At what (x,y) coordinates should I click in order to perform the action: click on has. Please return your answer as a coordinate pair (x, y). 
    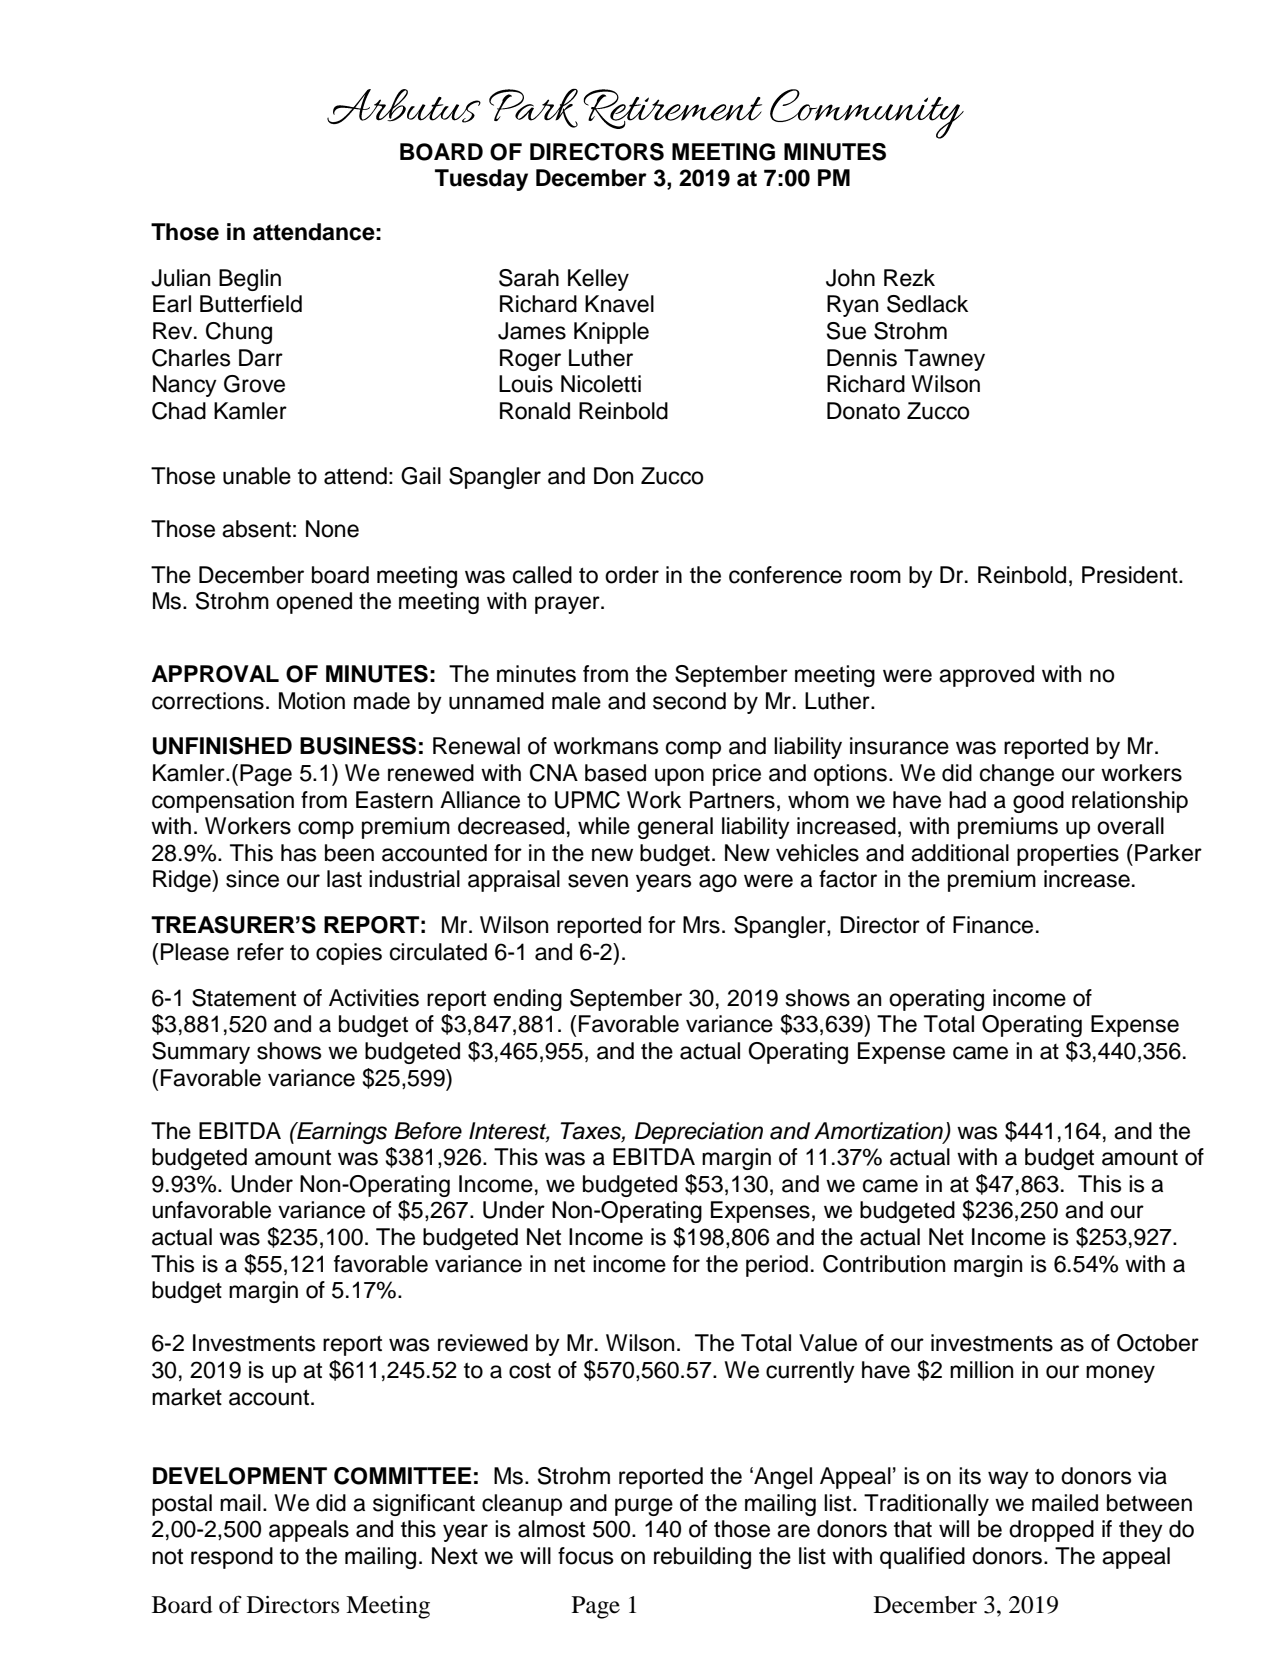
    Looking at the image, I should click on (299, 853).
